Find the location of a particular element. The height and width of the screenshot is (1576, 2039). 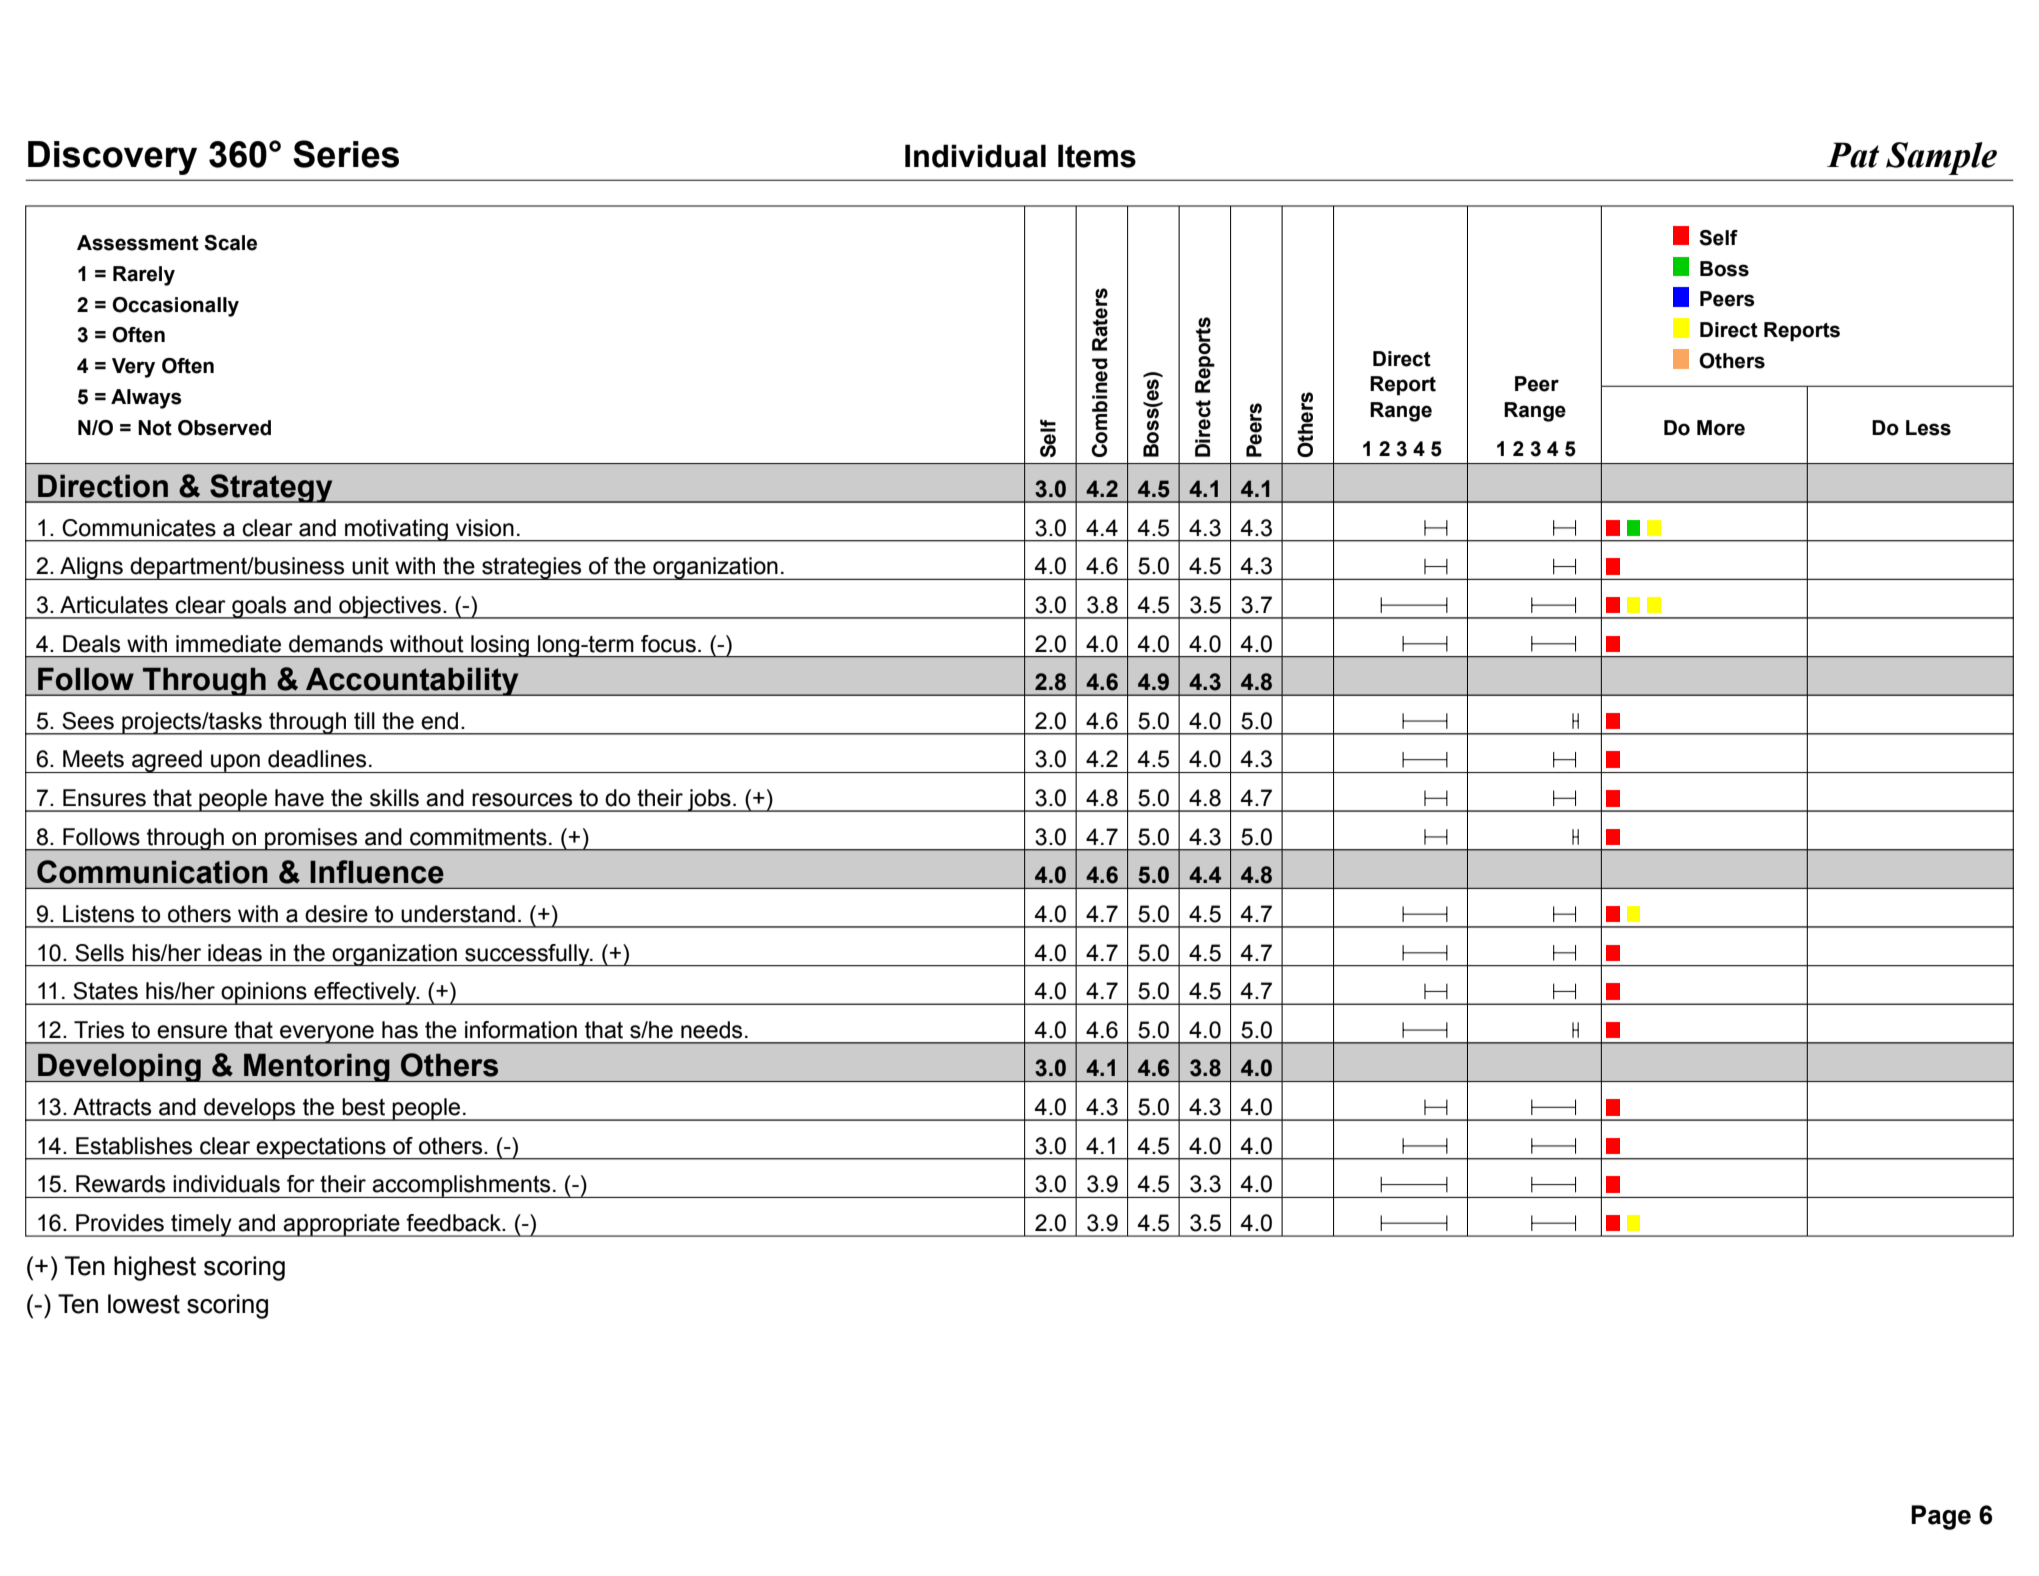

More is located at coordinates (1721, 428).
